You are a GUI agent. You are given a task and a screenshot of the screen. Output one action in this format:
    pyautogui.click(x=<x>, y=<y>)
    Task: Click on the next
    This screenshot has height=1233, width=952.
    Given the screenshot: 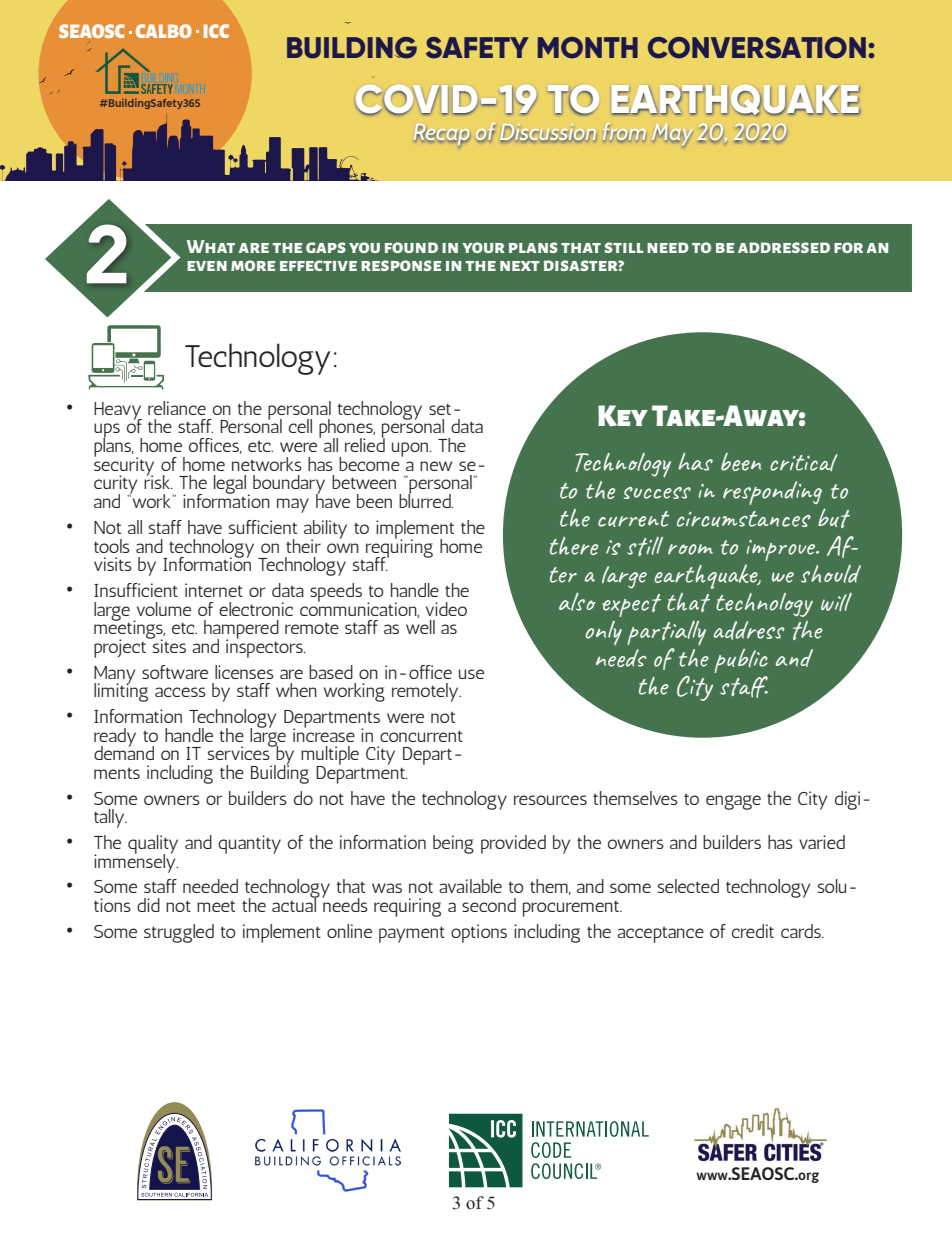 What is the action you would take?
    pyautogui.click(x=520, y=266)
